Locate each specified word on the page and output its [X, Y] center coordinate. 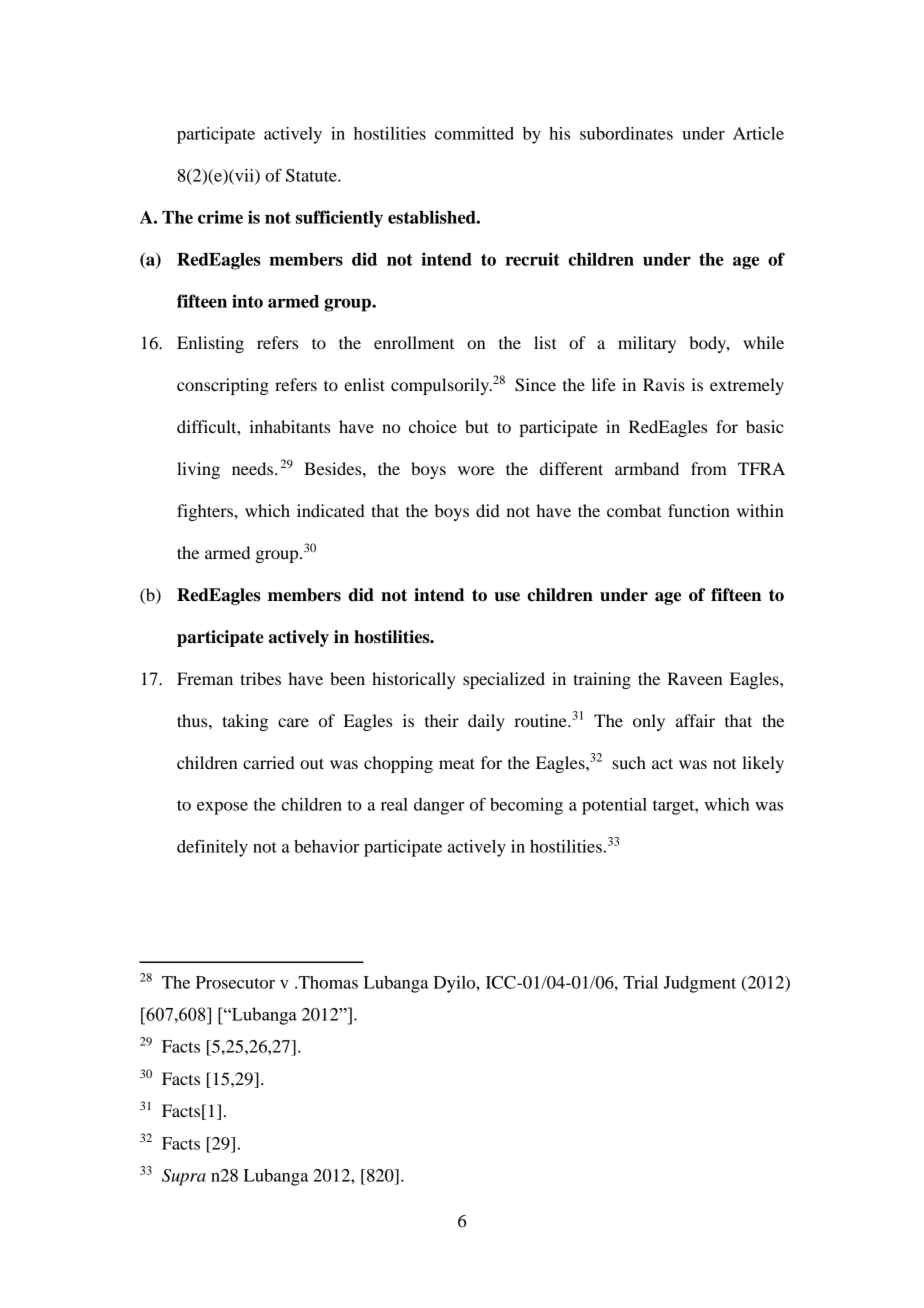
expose [222, 808]
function [699, 510]
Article [758, 133]
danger [439, 806]
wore [476, 470]
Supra [184, 1177]
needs [252, 468]
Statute [312, 175]
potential [614, 806]
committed [474, 133]
